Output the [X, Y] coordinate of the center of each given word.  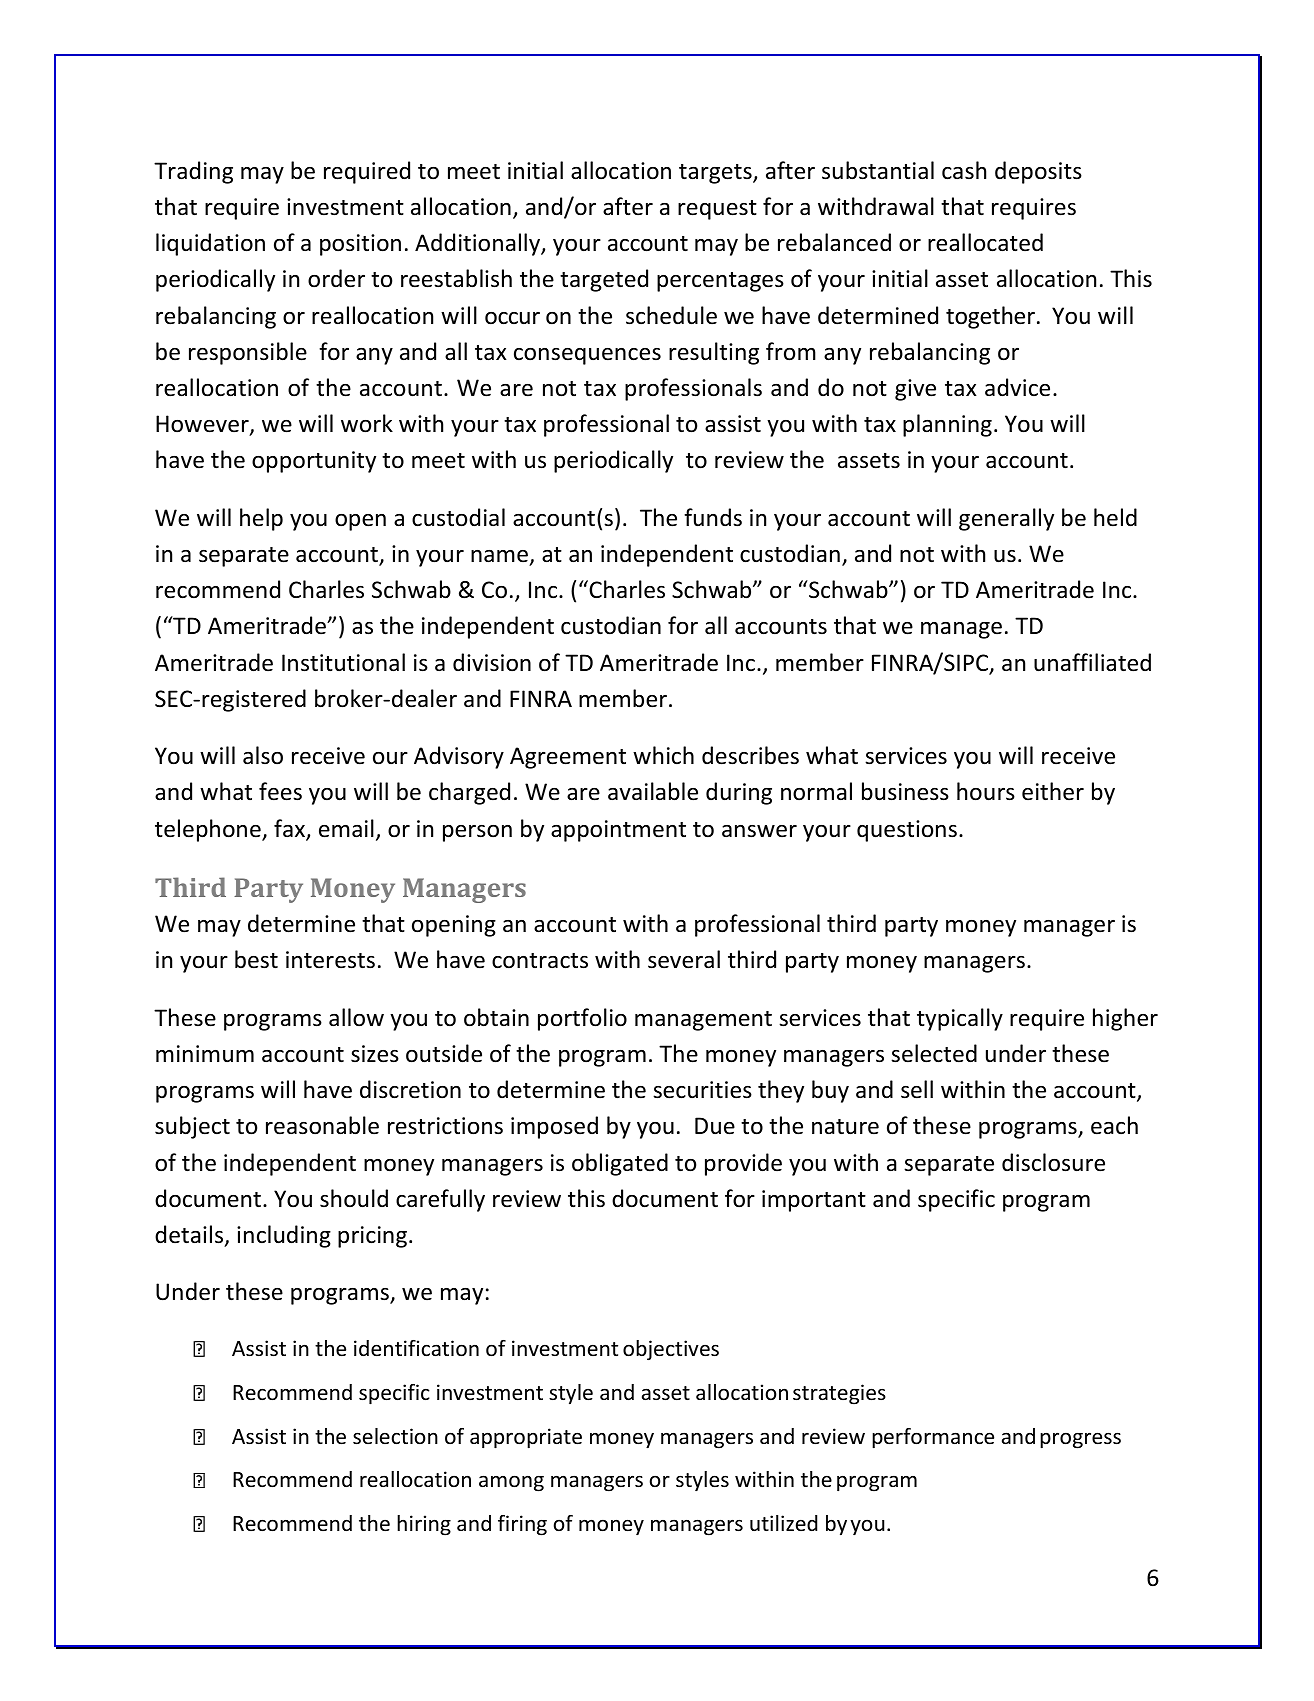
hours [986, 791]
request [717, 210]
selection [395, 1436]
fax [290, 829]
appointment [618, 831]
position [360, 245]
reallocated [985, 242]
